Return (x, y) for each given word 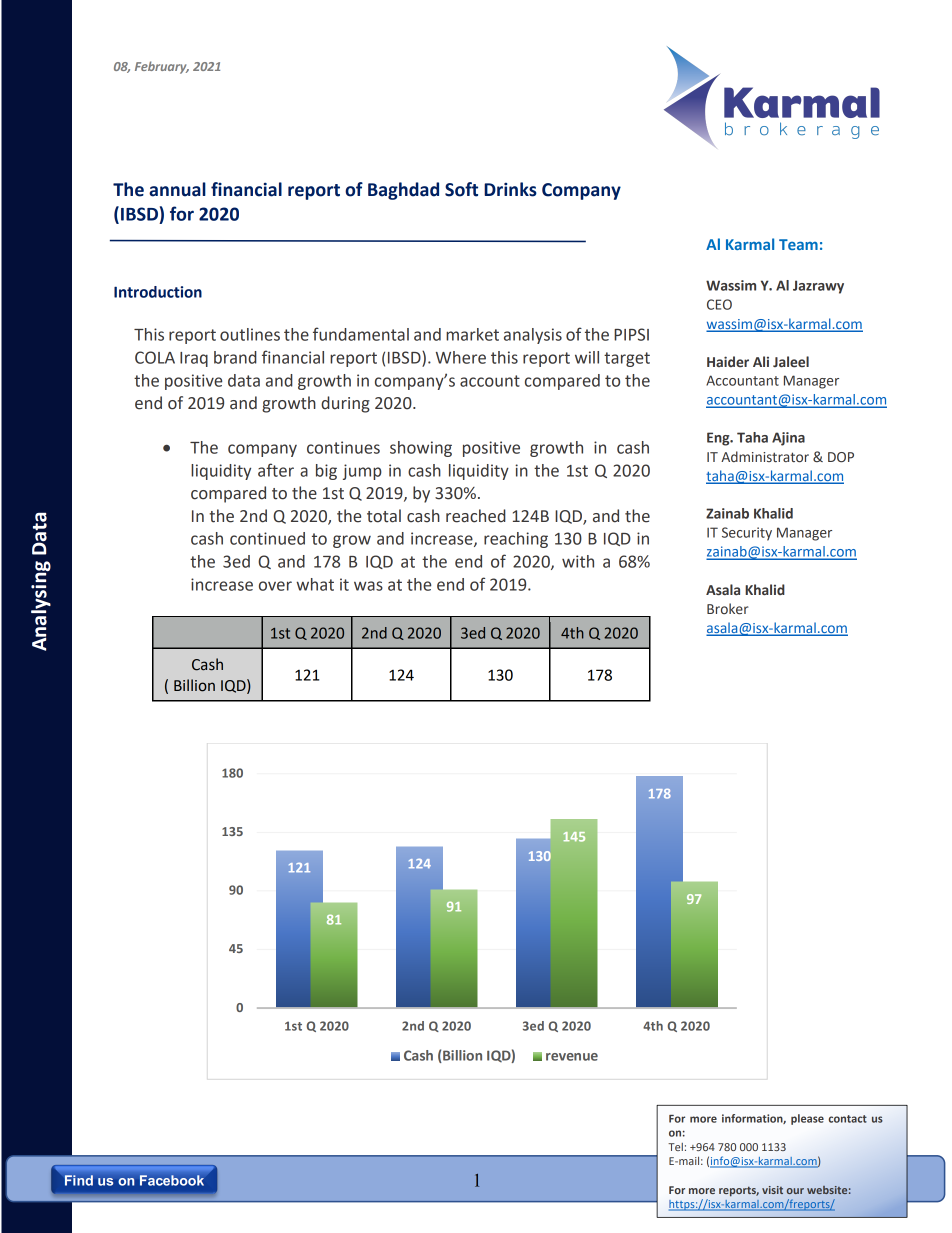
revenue (572, 1057)
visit (772, 1190)
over (275, 586)
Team (798, 244)
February (162, 67)
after (276, 470)
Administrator (765, 457)
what (315, 584)
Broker (728, 609)
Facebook (172, 1180)
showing (421, 449)
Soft (461, 189)
